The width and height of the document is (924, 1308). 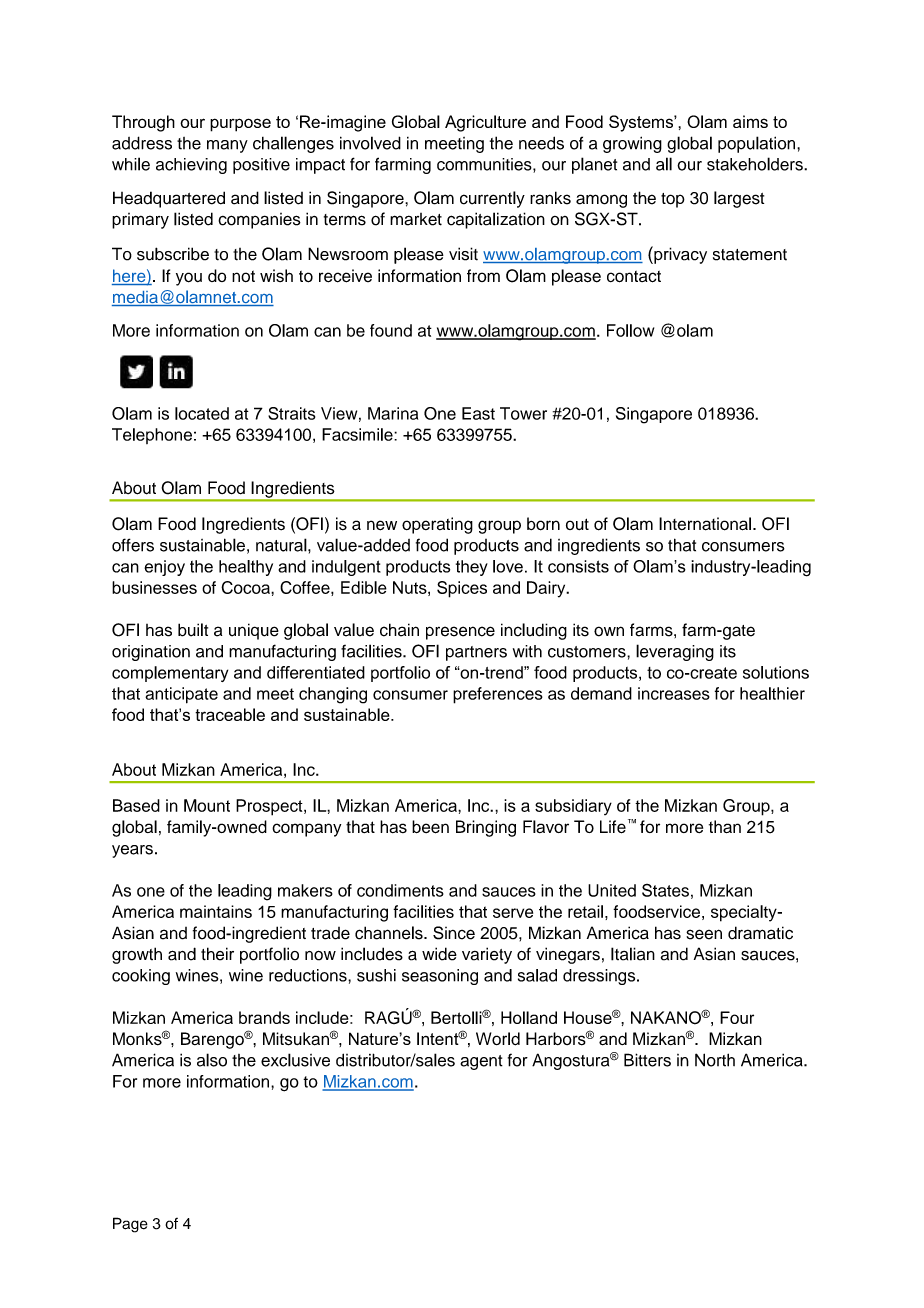 I want to click on achieving, so click(x=191, y=166).
